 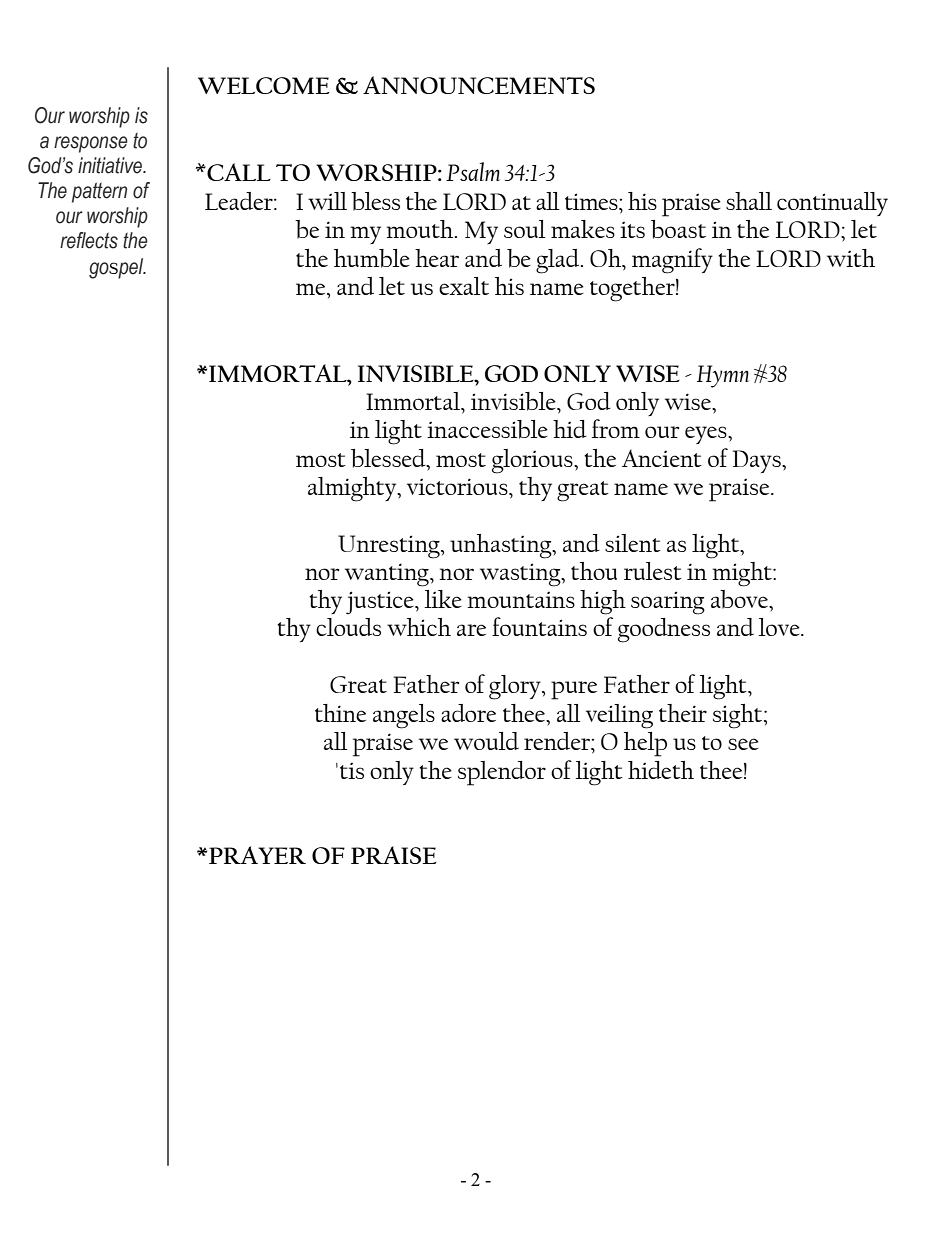 I want to click on magnify, so click(x=672, y=261).
